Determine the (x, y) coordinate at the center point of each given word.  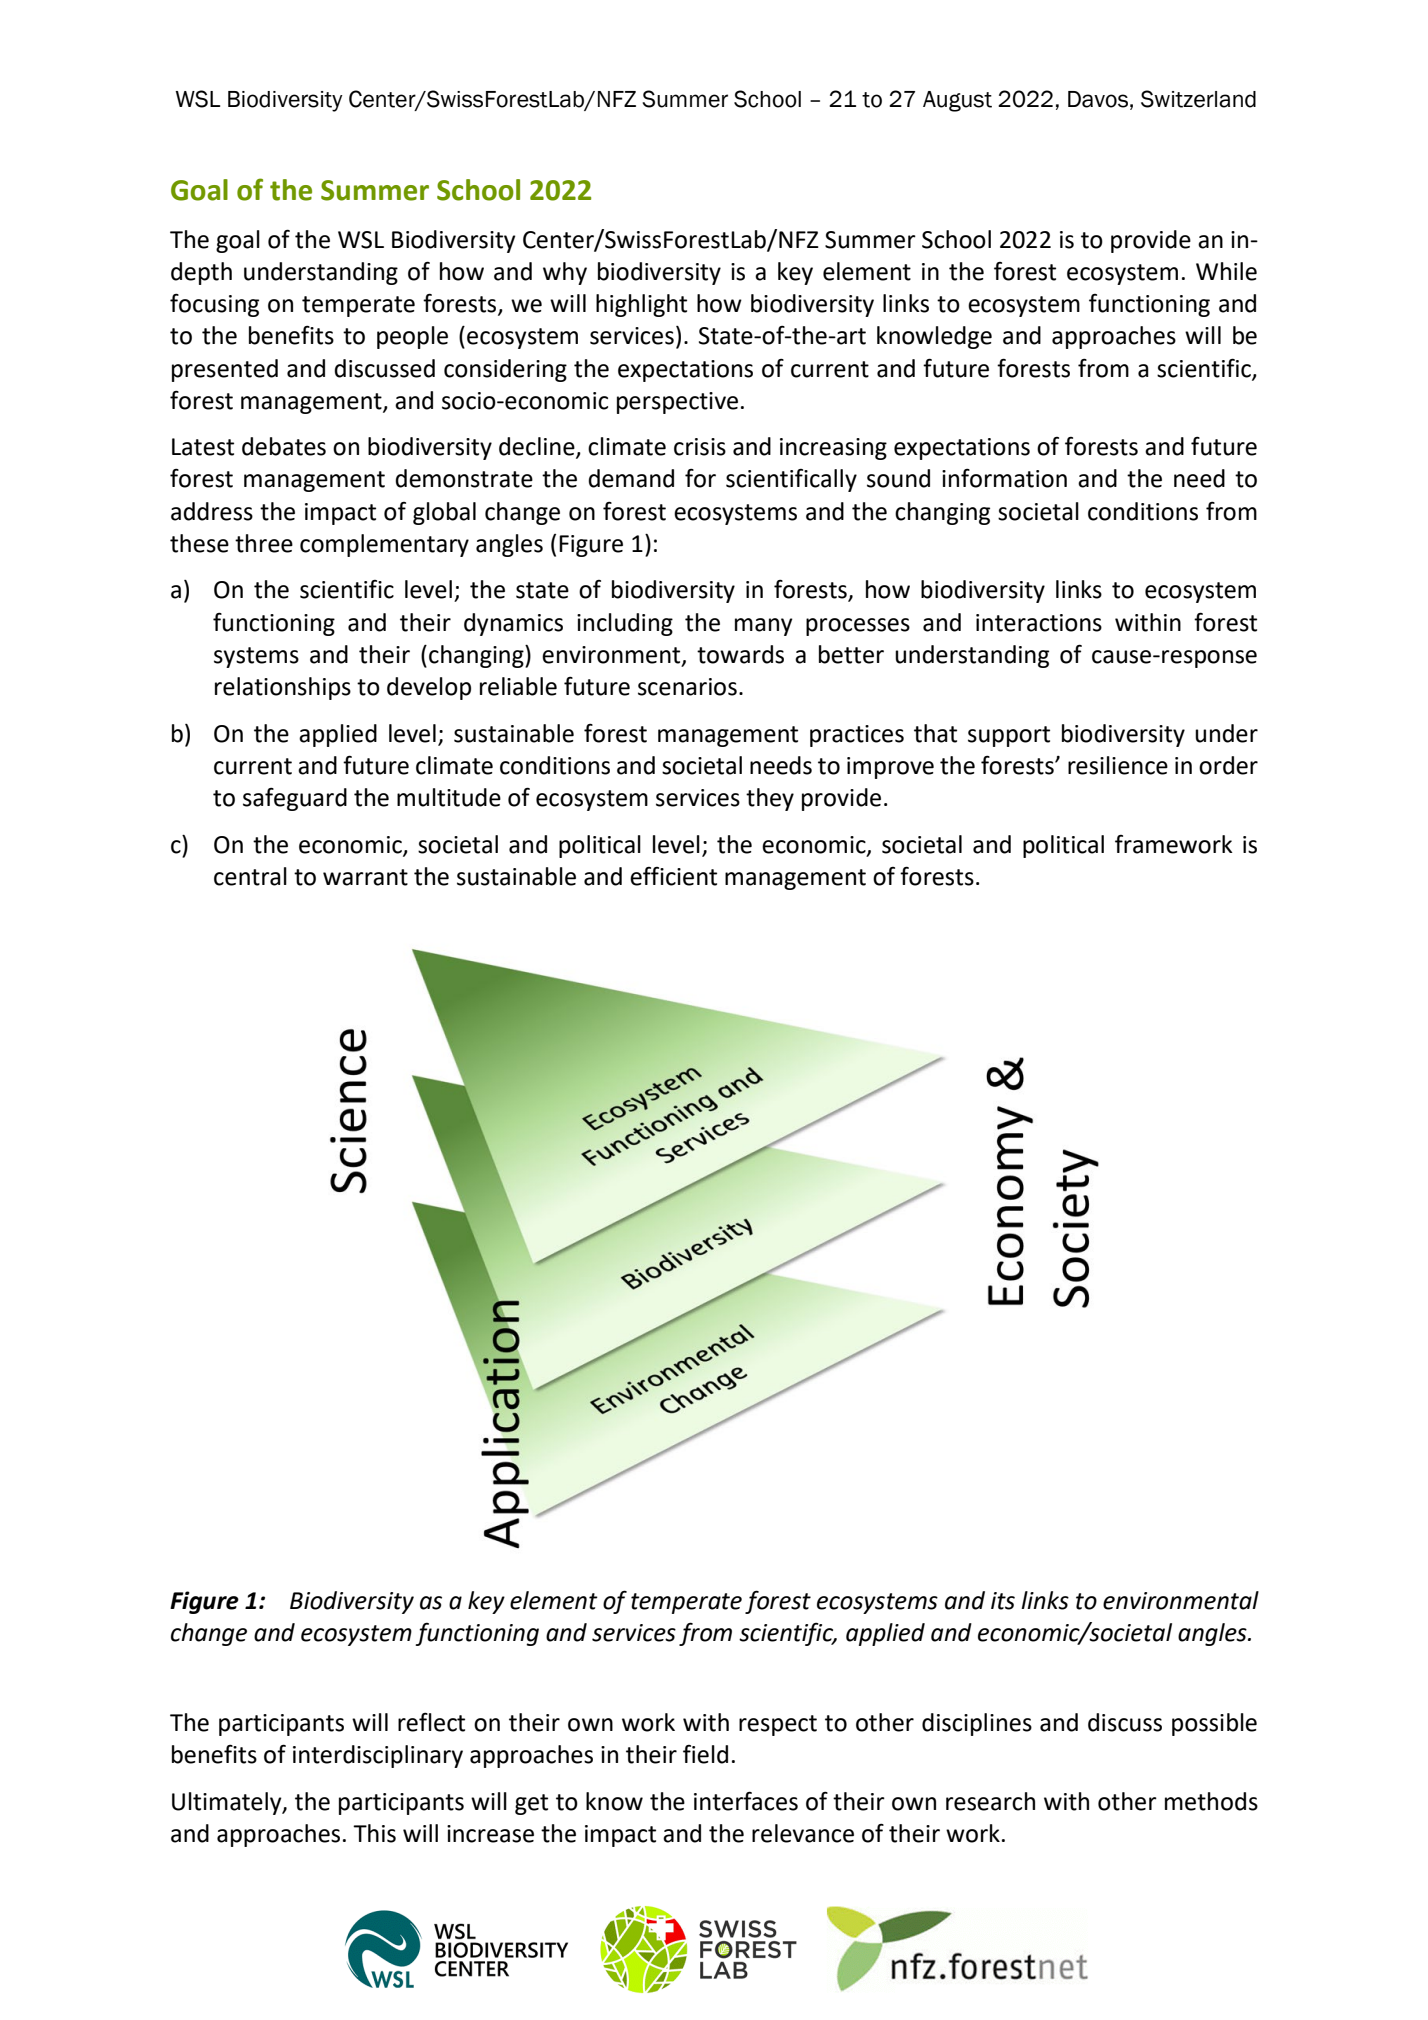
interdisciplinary (378, 1756)
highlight (641, 305)
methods (1211, 1801)
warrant (365, 877)
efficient (673, 876)
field (705, 1754)
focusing (214, 305)
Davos (1098, 99)
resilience (1118, 765)
